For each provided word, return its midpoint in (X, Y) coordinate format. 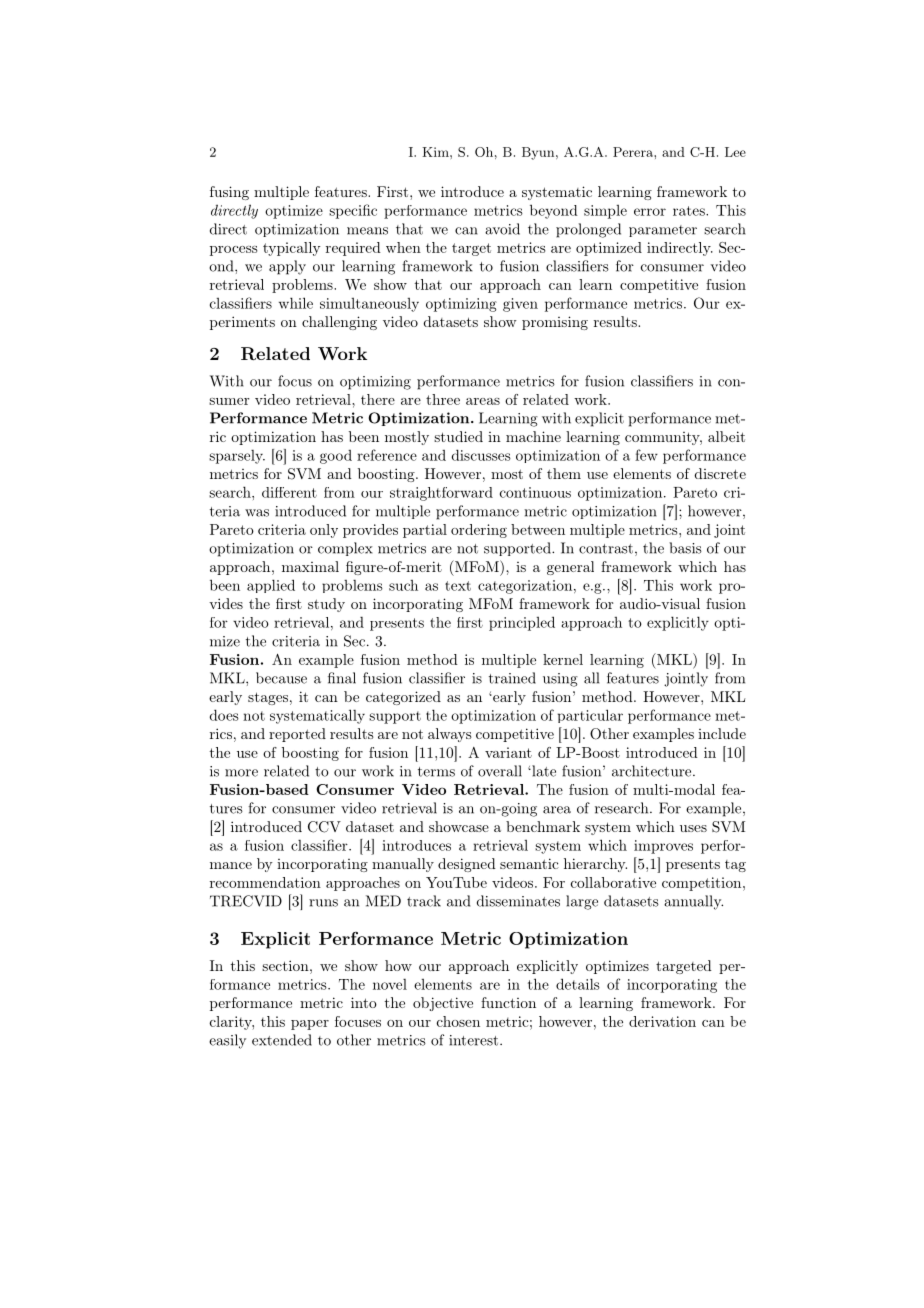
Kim (436, 152)
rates (690, 211)
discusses (481, 455)
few (646, 455)
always (450, 735)
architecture (651, 771)
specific (353, 211)
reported (297, 735)
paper (310, 1025)
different (289, 492)
